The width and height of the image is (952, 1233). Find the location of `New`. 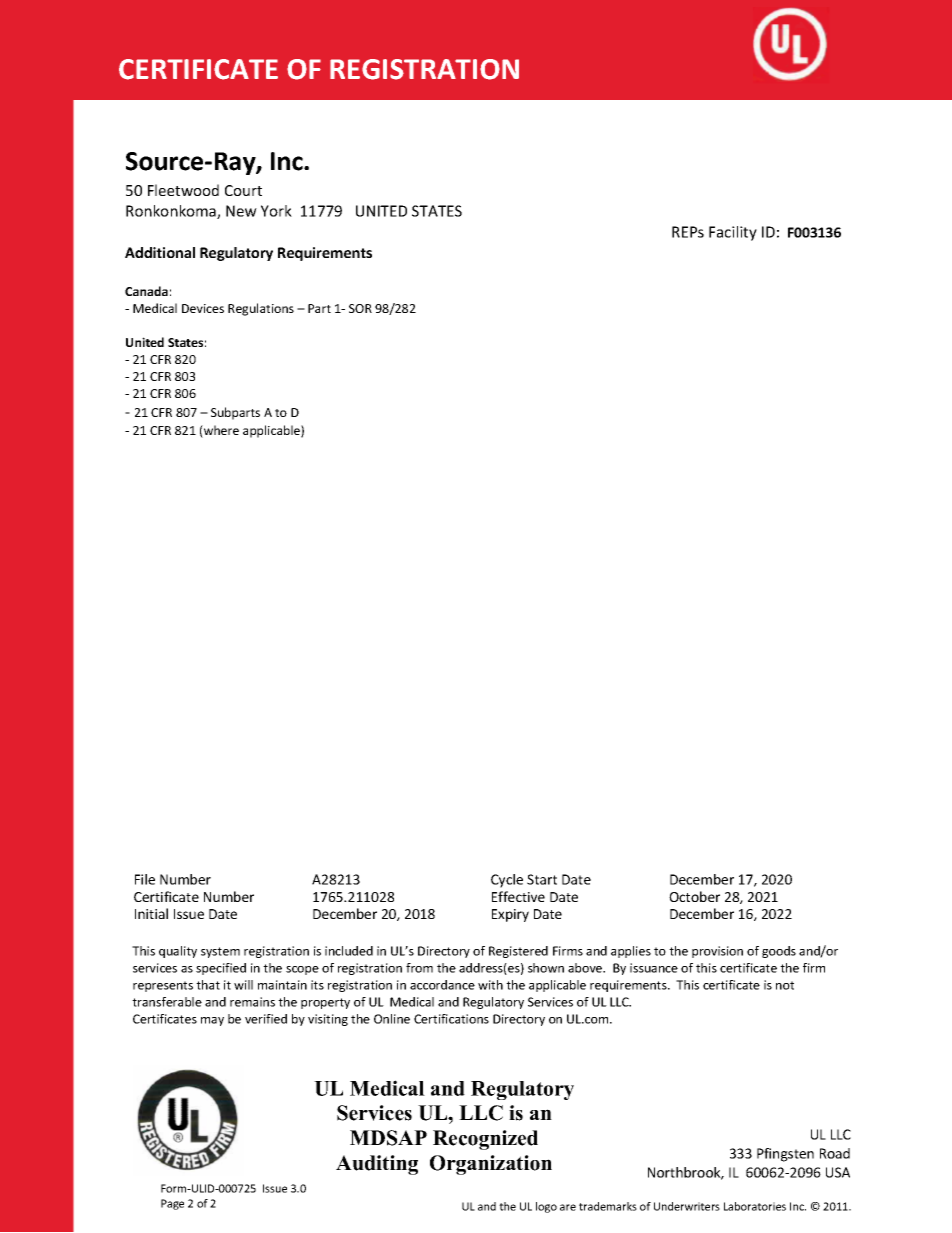

New is located at coordinates (241, 211).
